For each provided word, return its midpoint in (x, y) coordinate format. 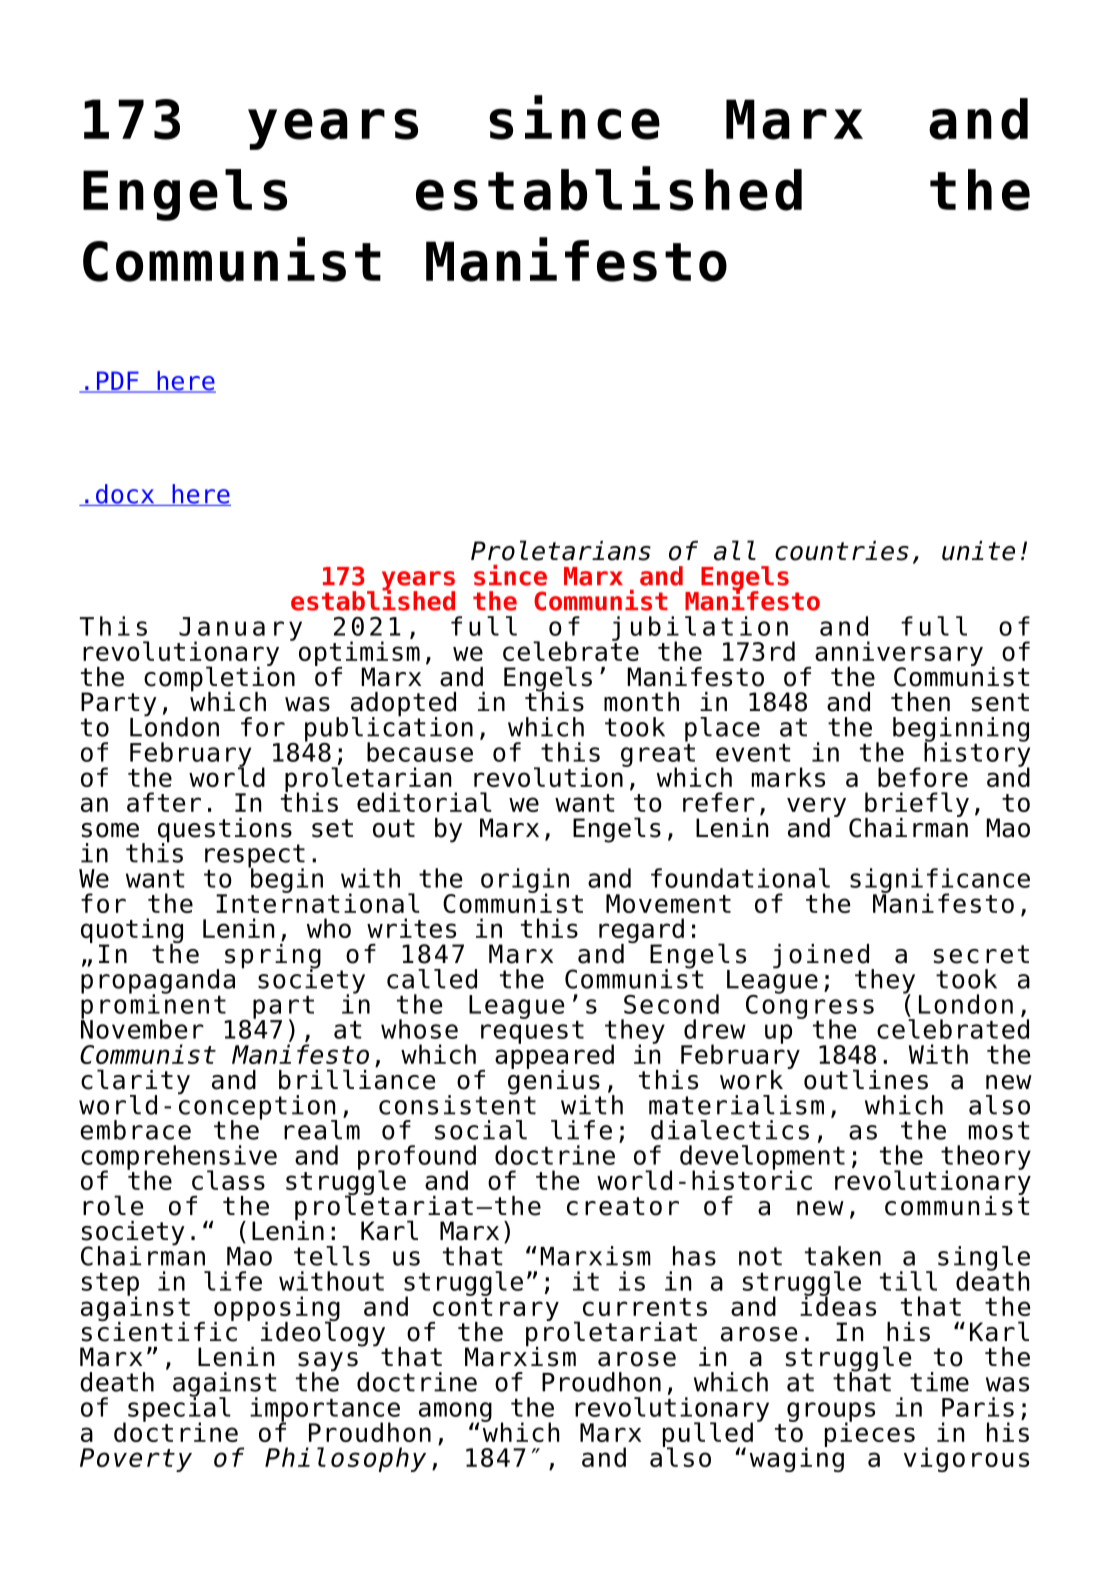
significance (940, 881)
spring (273, 956)
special (179, 1409)
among (455, 1413)
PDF (117, 381)
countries (842, 551)
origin (525, 881)
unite (978, 551)
